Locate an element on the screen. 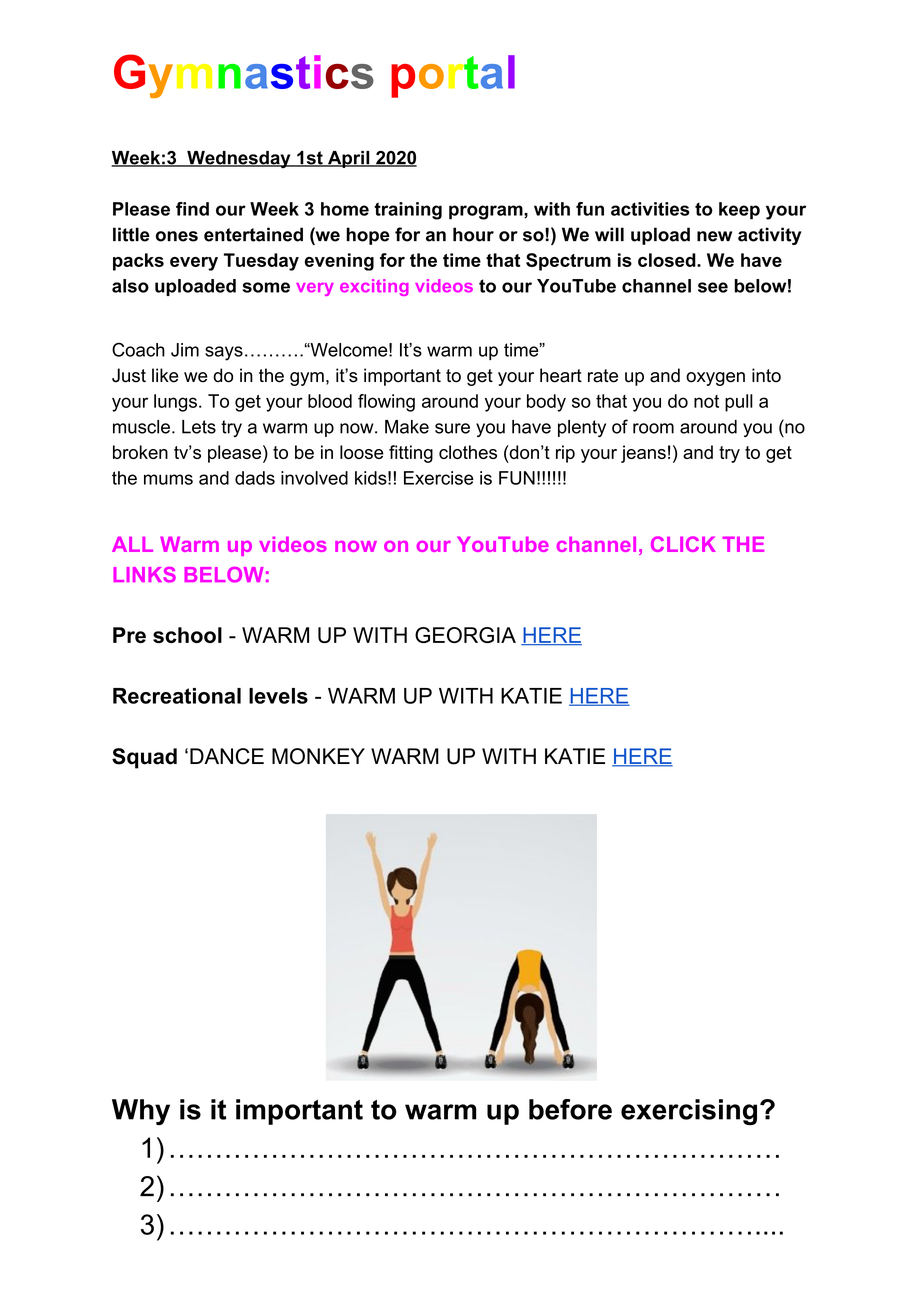 The image size is (924, 1308). CLICK is located at coordinates (683, 544).
